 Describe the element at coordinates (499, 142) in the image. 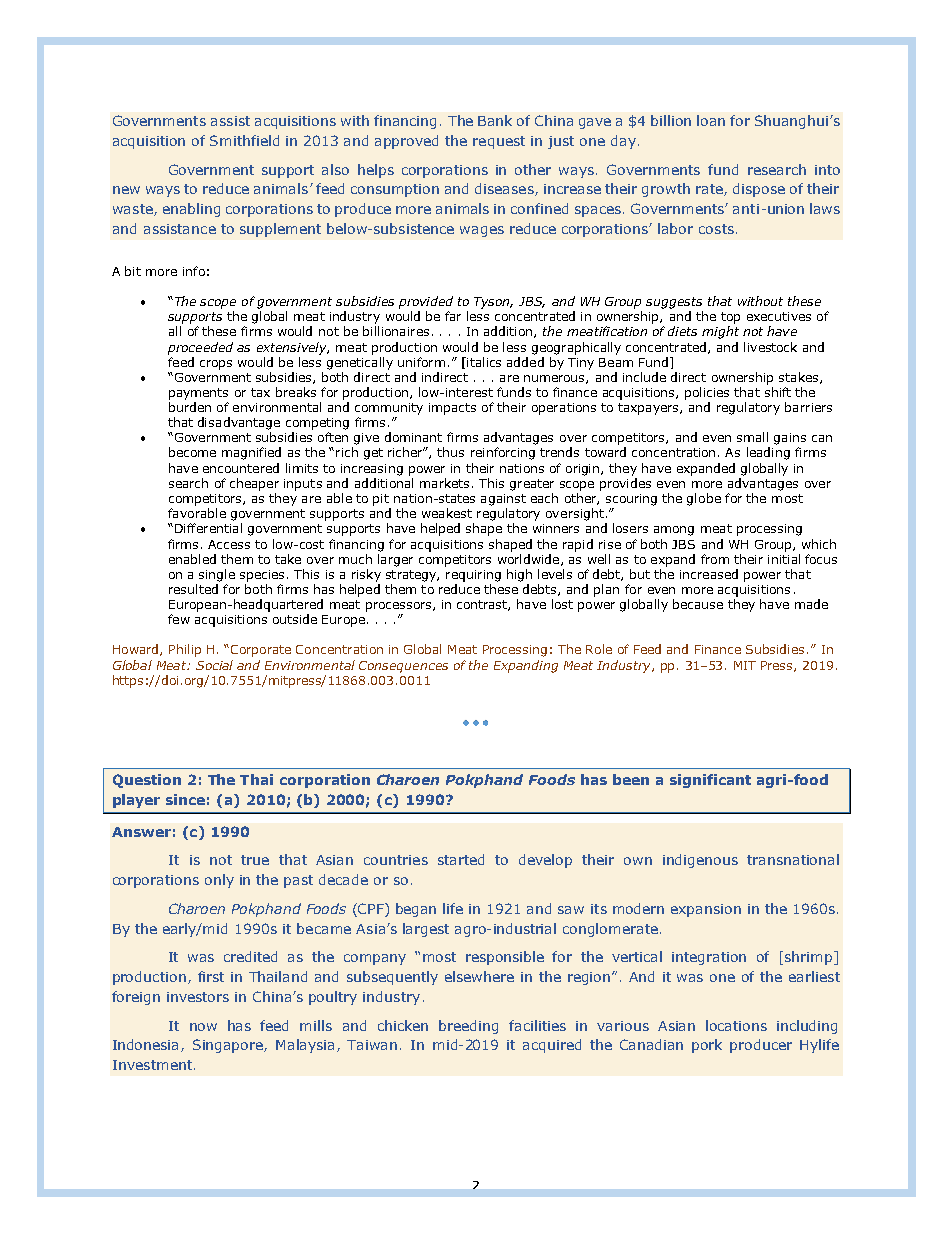

I see `request` at that location.
